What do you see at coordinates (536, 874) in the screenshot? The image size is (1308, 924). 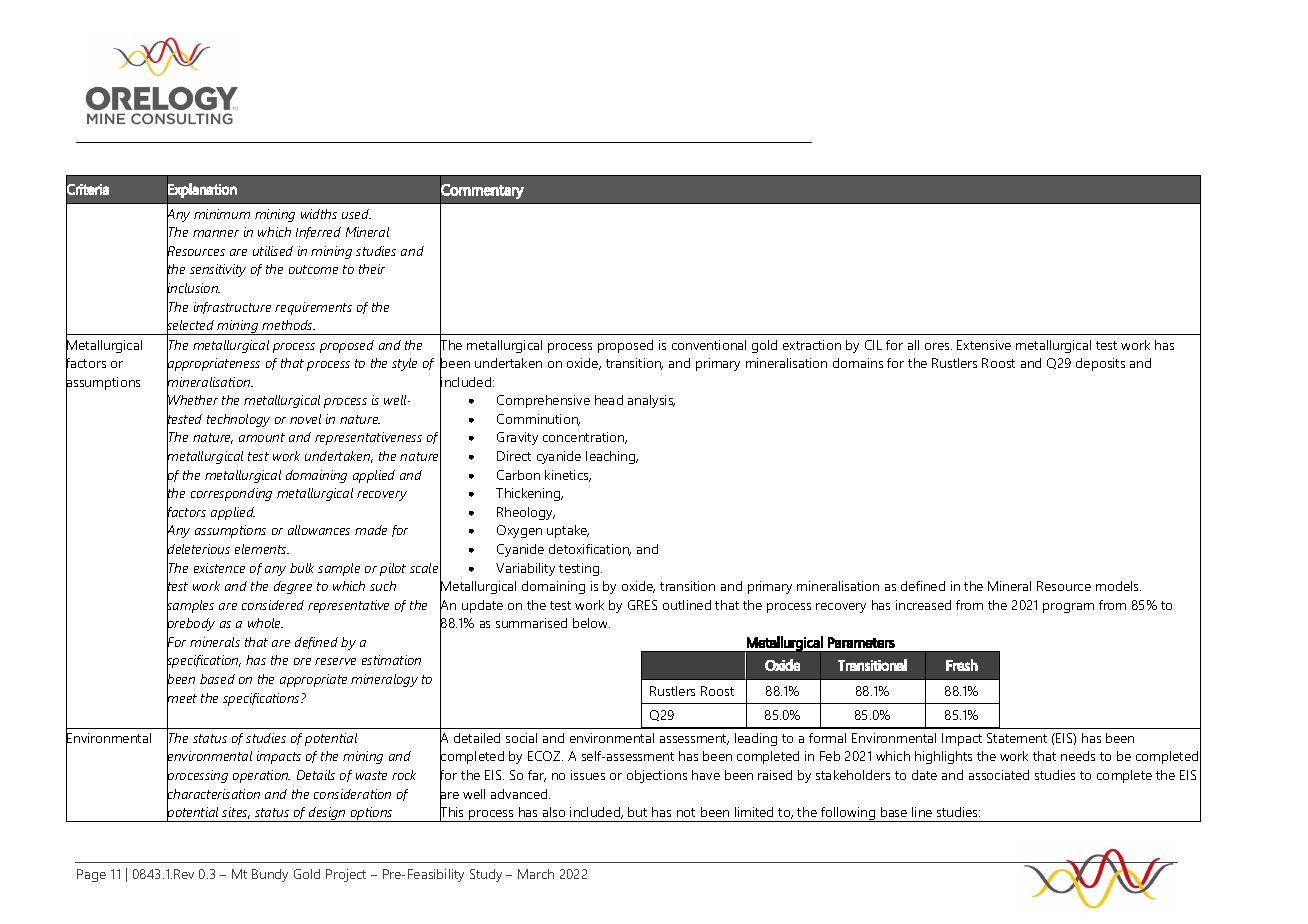 I see `March` at bounding box center [536, 874].
